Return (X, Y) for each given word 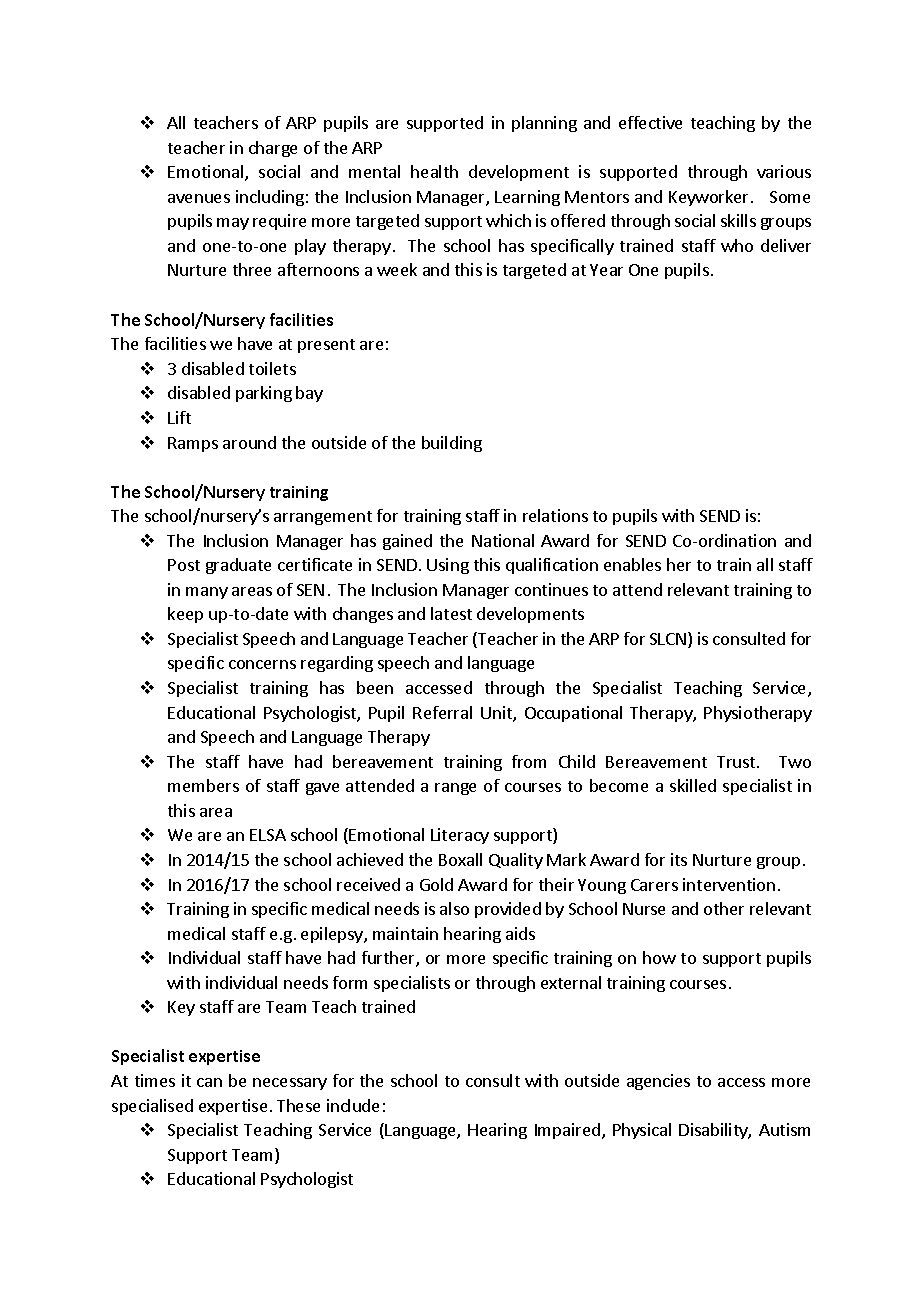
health (434, 171)
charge (273, 149)
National (503, 540)
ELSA (268, 835)
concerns (262, 664)
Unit (497, 714)
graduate (238, 566)
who (737, 245)
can (209, 1082)
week (397, 269)
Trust (737, 762)
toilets (272, 368)
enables (632, 564)
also (454, 908)
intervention (729, 884)
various (784, 171)
